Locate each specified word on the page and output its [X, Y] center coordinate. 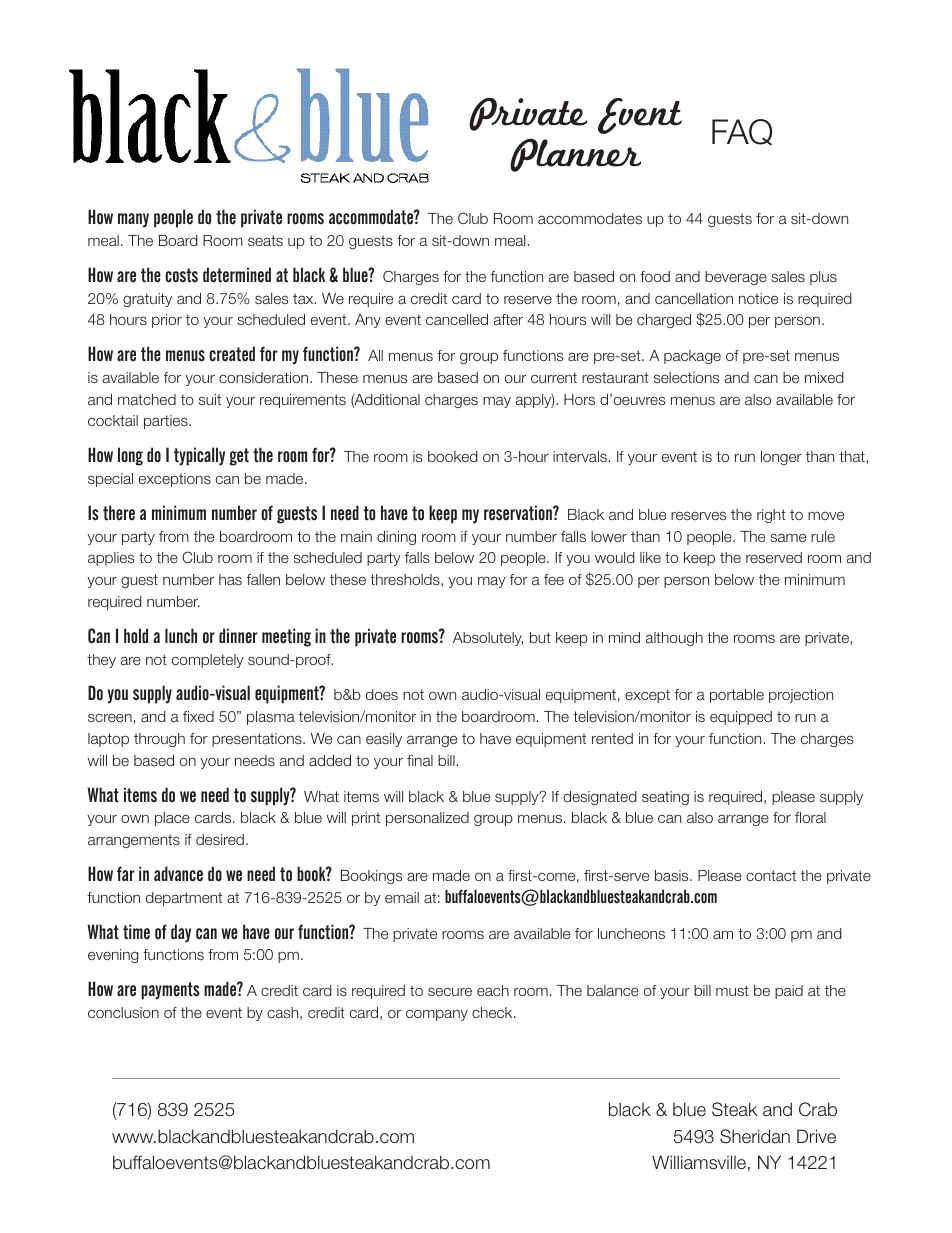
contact [771, 875]
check [493, 1012]
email [402, 897]
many [133, 220]
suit [210, 399]
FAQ [742, 132]
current [554, 377]
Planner [575, 155]
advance [178, 874]
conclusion [123, 1012]
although [674, 639]
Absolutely [488, 639]
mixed [824, 377]
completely [208, 661]
